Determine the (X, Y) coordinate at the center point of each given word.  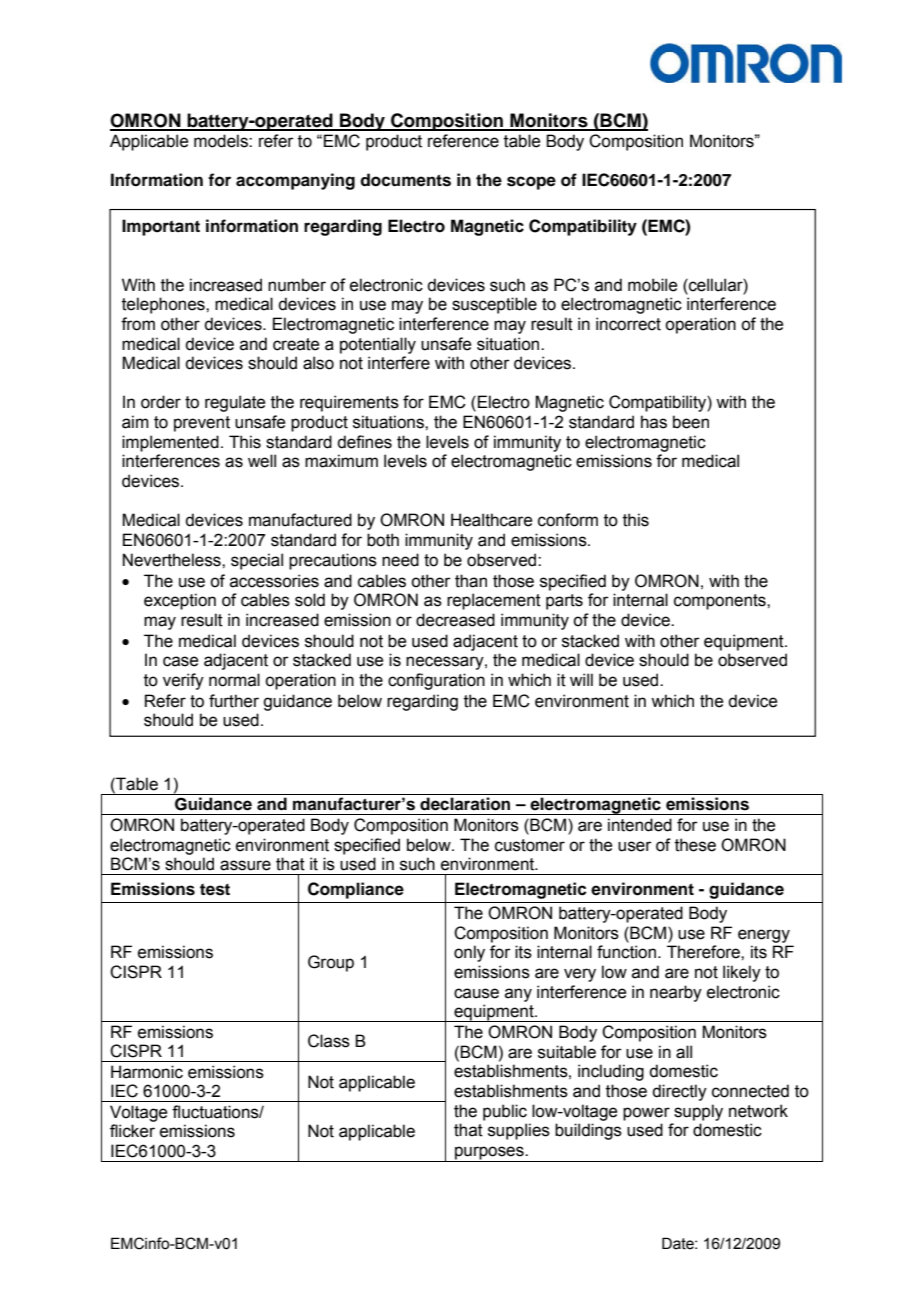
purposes (489, 1154)
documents (405, 180)
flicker (132, 1131)
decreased (455, 620)
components (721, 602)
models (222, 141)
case (180, 661)
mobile (652, 285)
